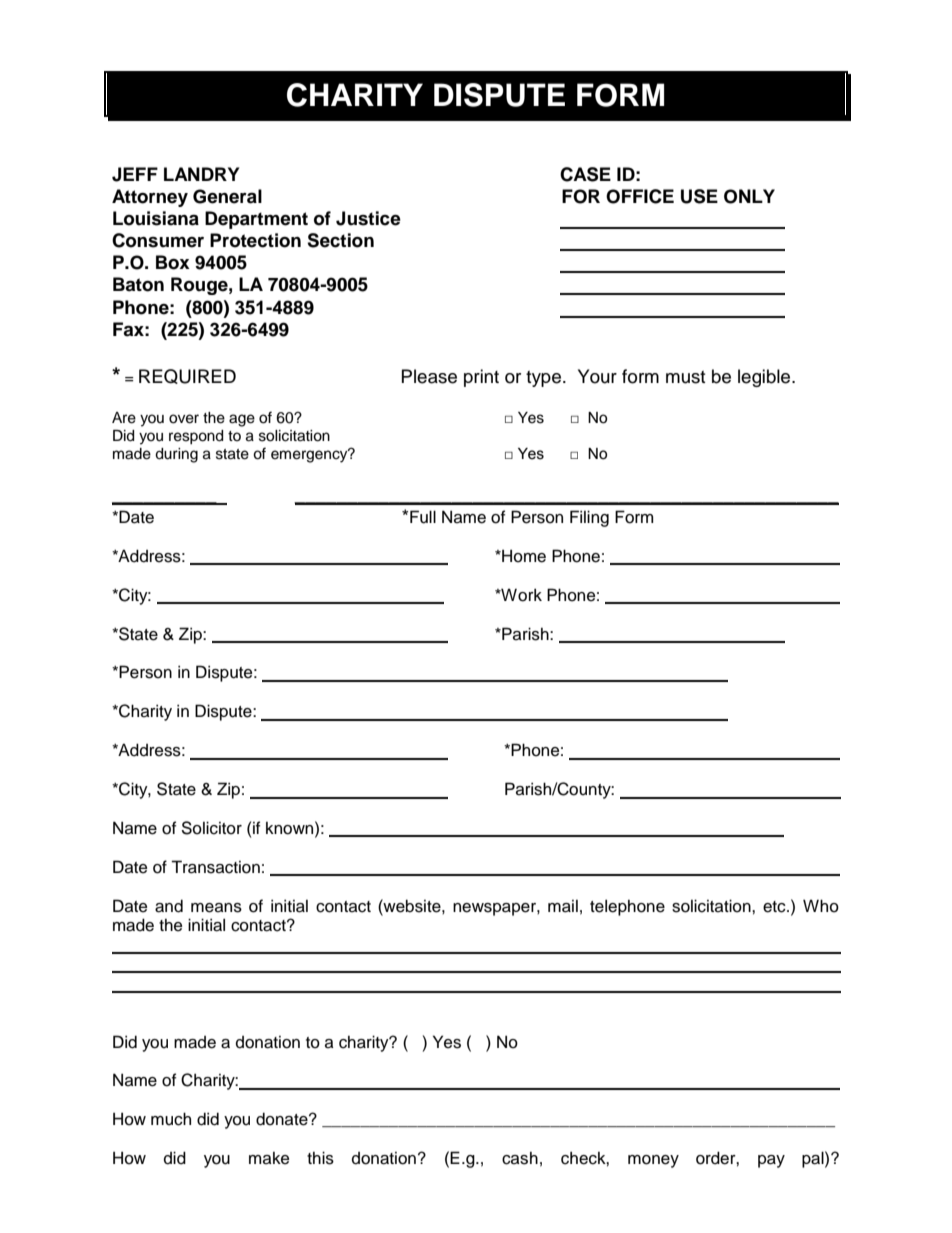 Image resolution: width=952 pixels, height=1233 pixels. What do you see at coordinates (771, 1161) in the document?
I see `pay` at bounding box center [771, 1161].
